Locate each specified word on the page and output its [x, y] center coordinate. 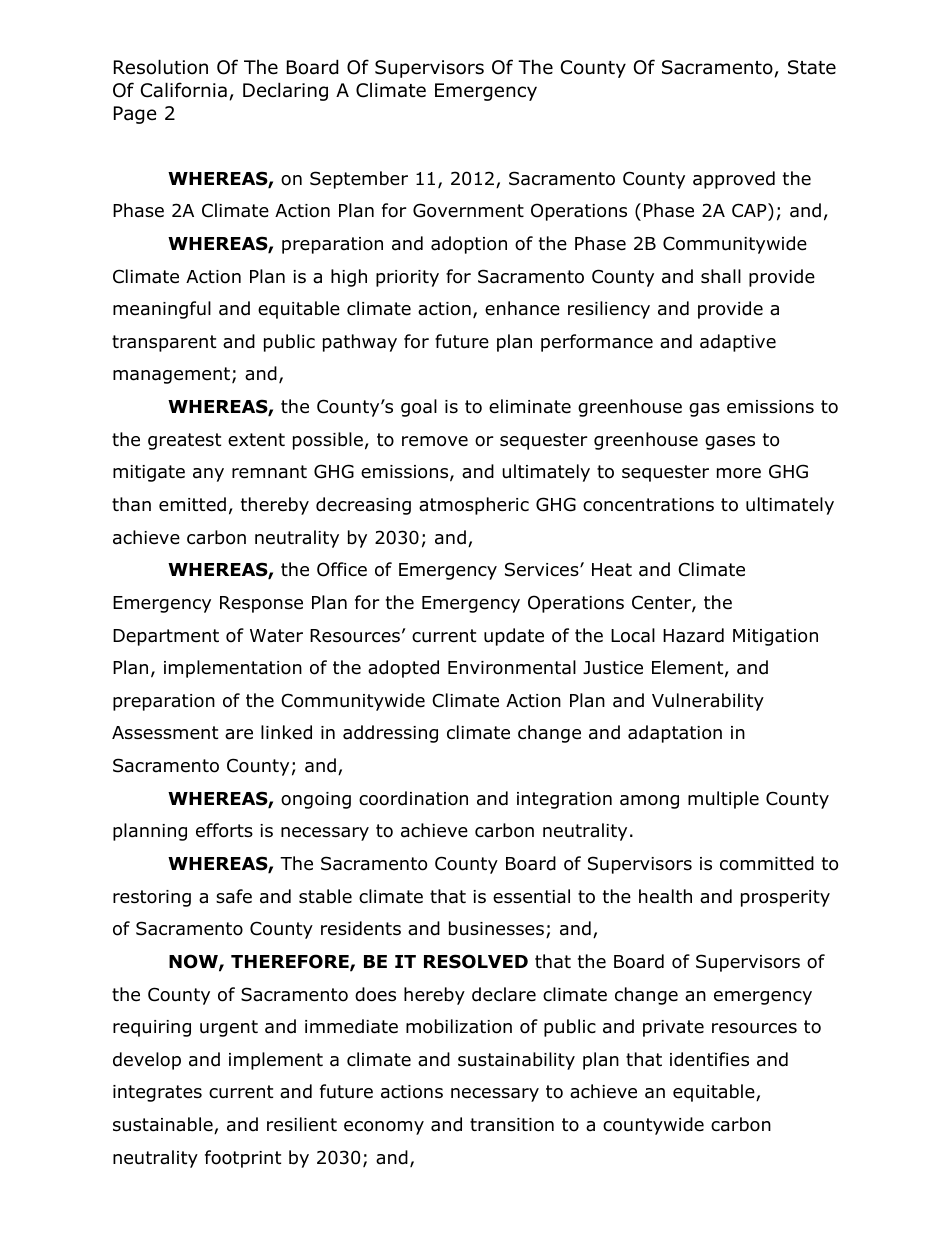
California [184, 90]
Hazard [693, 635]
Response [261, 604]
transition [512, 1125]
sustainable [164, 1125]
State [812, 67]
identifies [709, 1059]
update [514, 637]
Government [468, 210]
